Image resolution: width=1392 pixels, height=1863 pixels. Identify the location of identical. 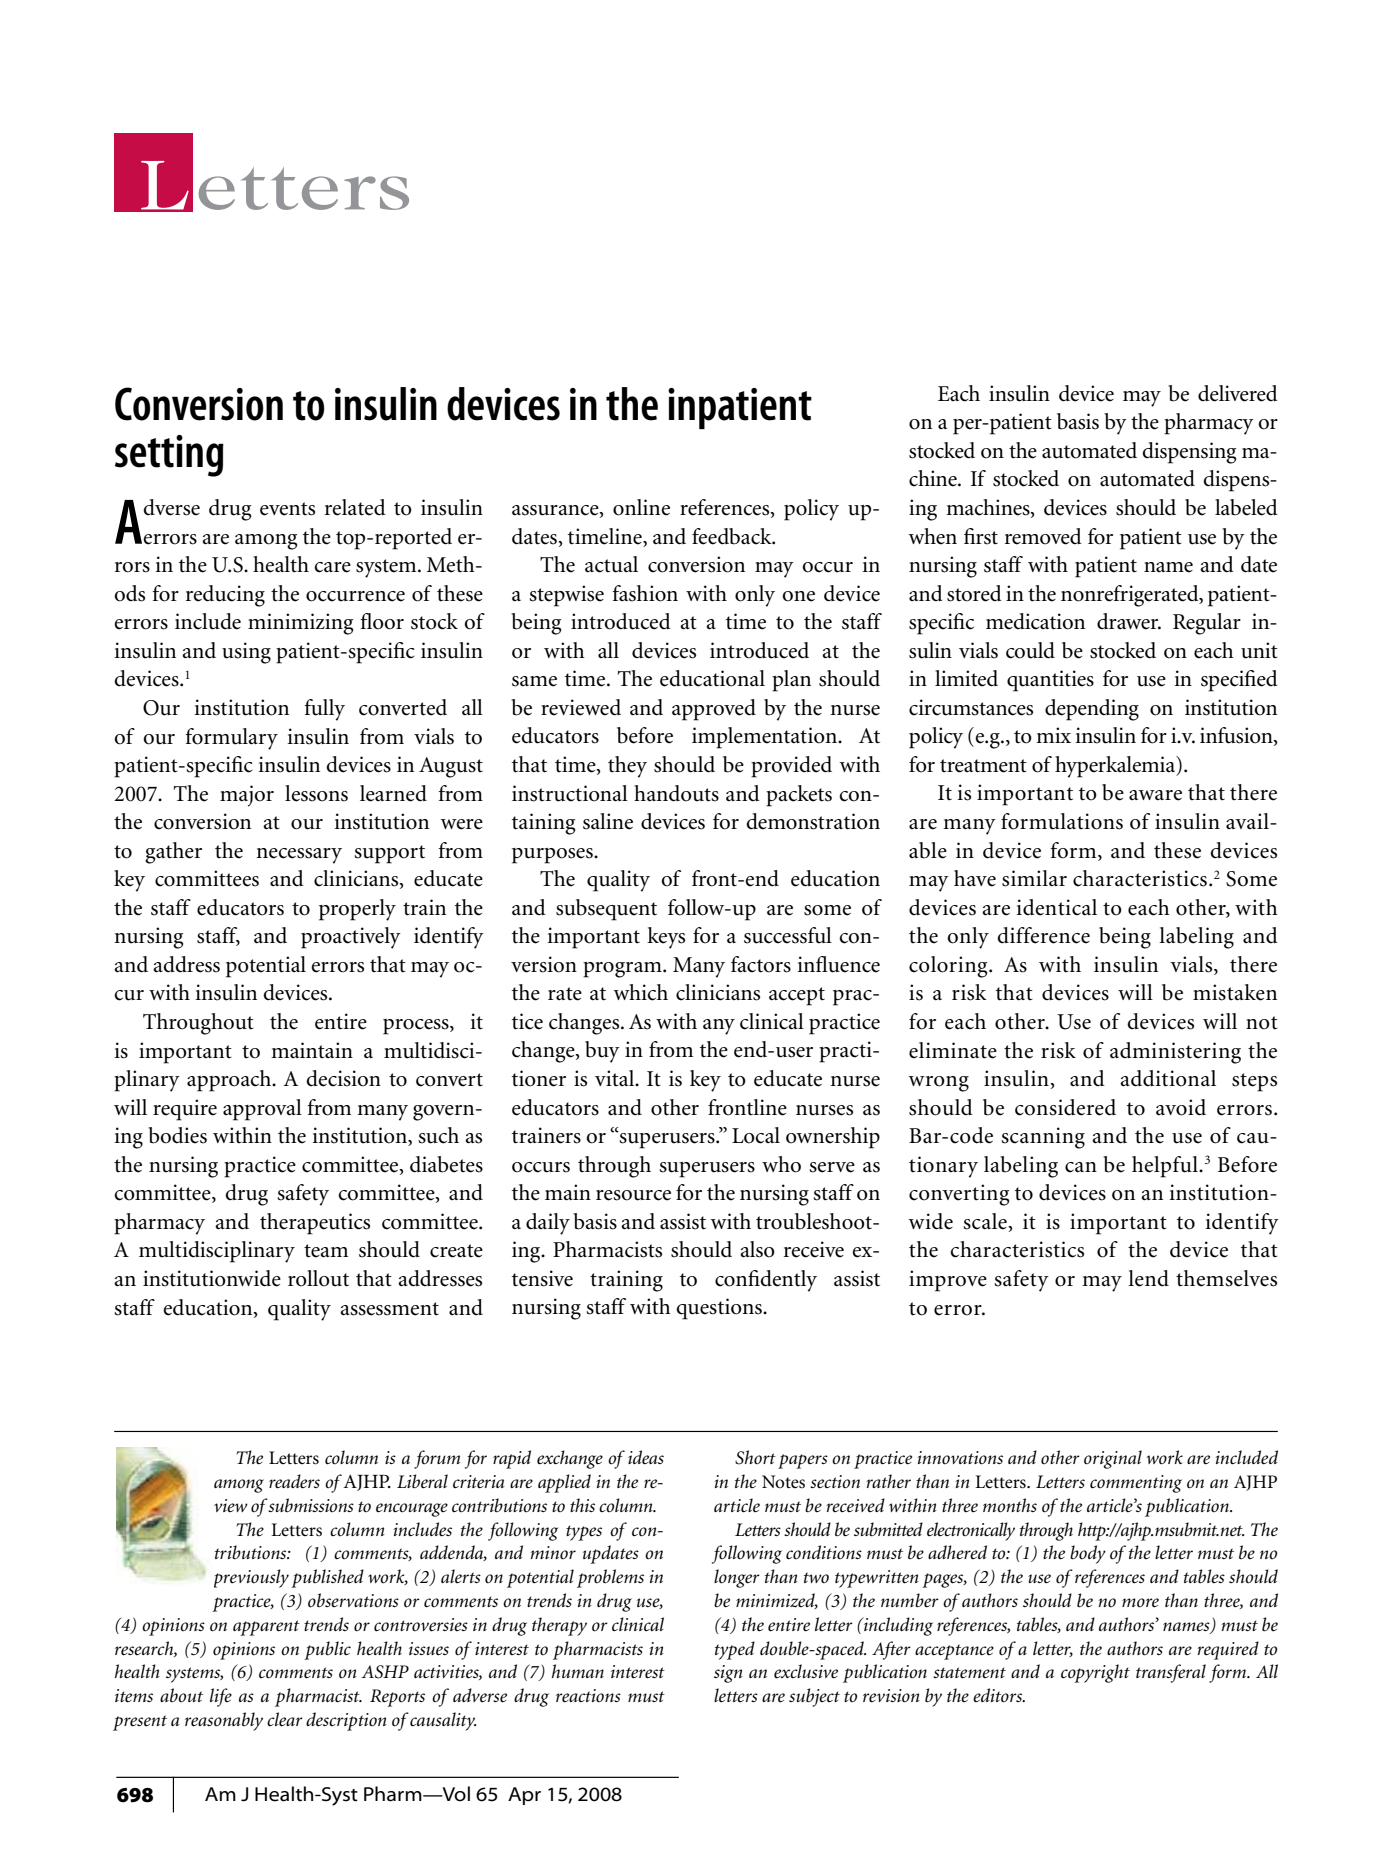
(1056, 907).
